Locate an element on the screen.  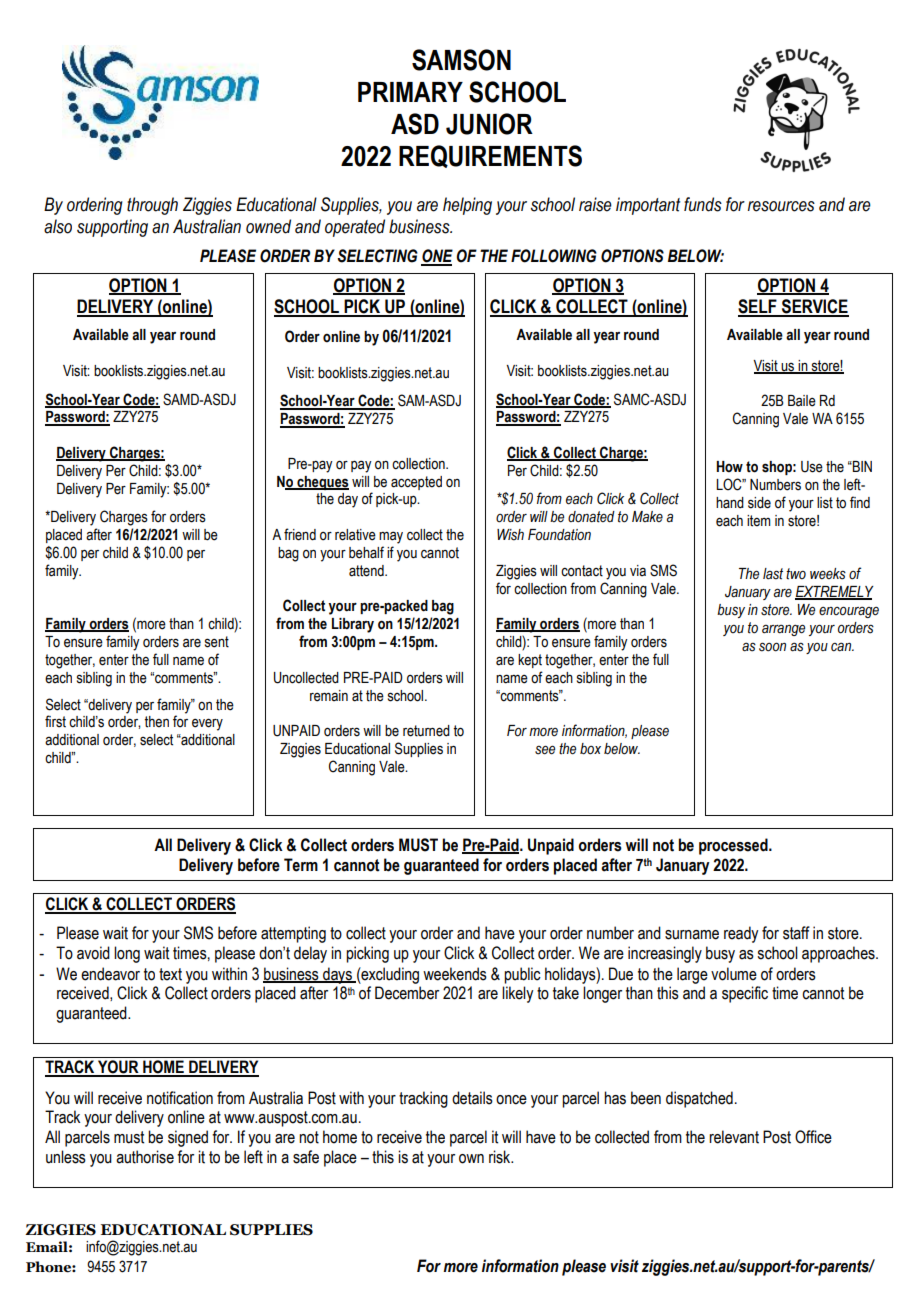
kept is located at coordinates (530, 661).
